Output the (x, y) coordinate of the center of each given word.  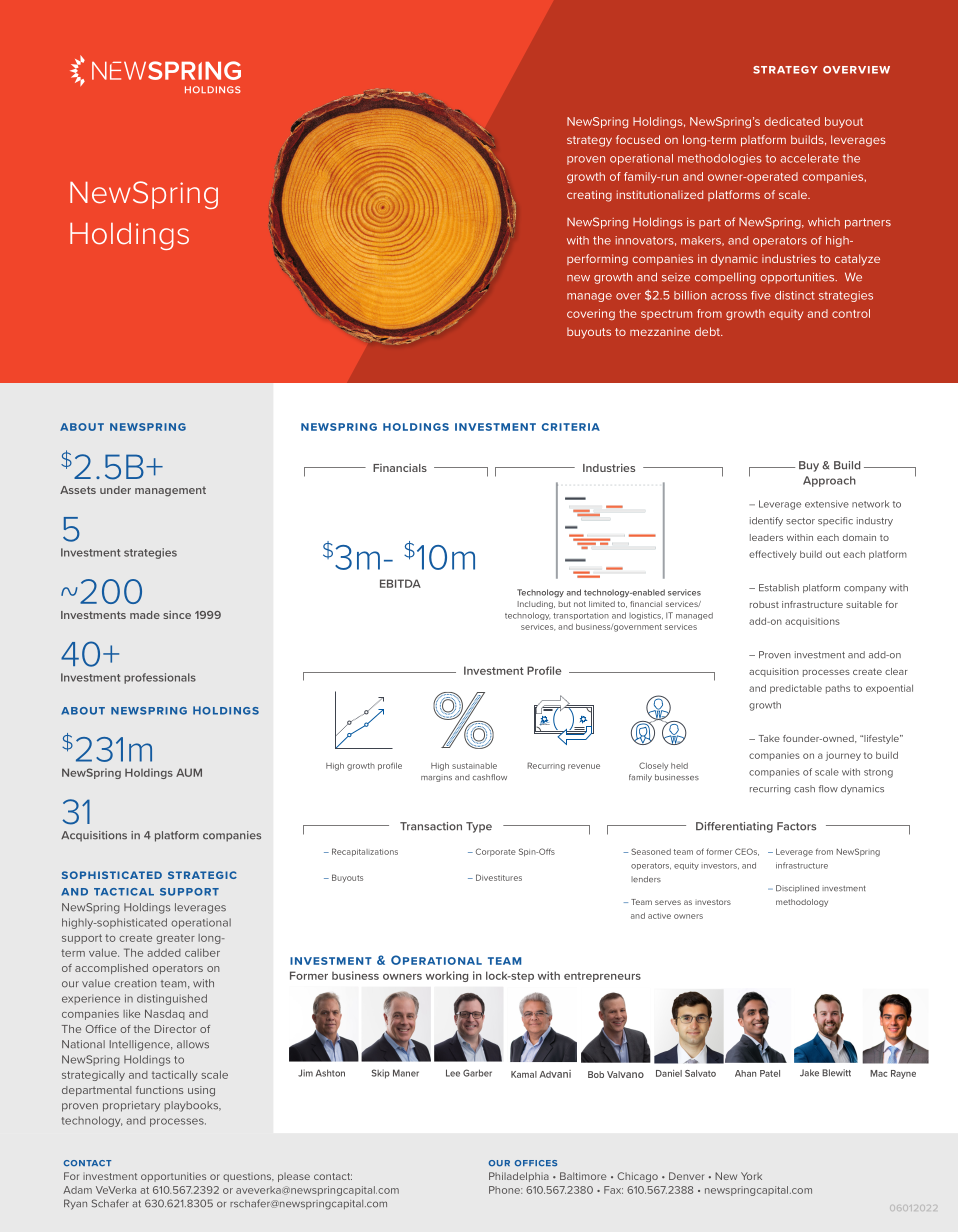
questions (248, 1177)
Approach (829, 481)
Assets (78, 490)
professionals (160, 678)
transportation (581, 616)
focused (638, 139)
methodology (802, 903)
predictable (796, 689)
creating (589, 196)
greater (175, 939)
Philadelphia (519, 1177)
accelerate (809, 158)
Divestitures (499, 877)
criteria (571, 427)
